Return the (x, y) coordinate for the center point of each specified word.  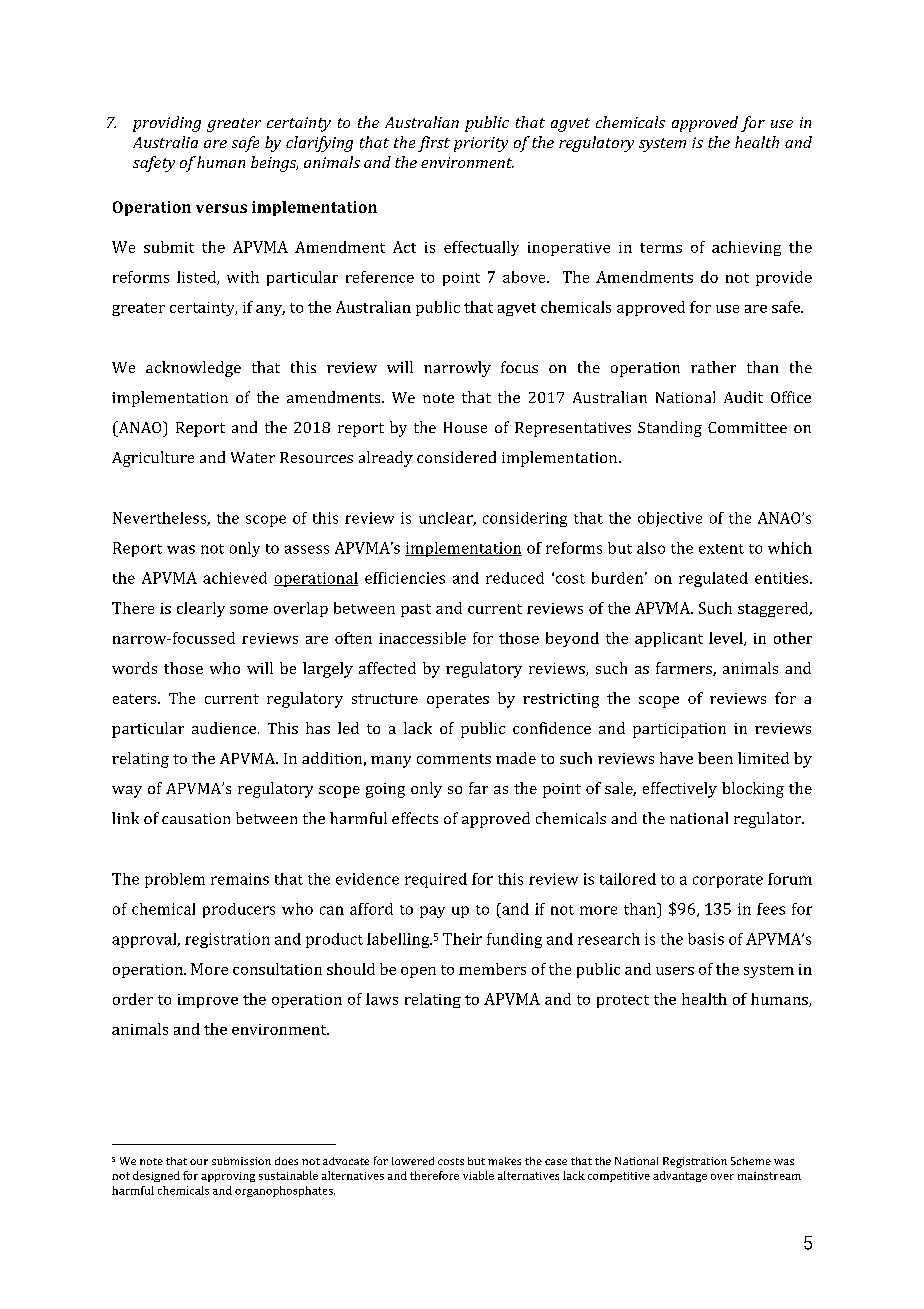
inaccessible (422, 638)
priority (481, 144)
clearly (201, 609)
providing (167, 124)
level (727, 639)
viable (478, 1175)
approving (228, 1177)
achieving (746, 248)
